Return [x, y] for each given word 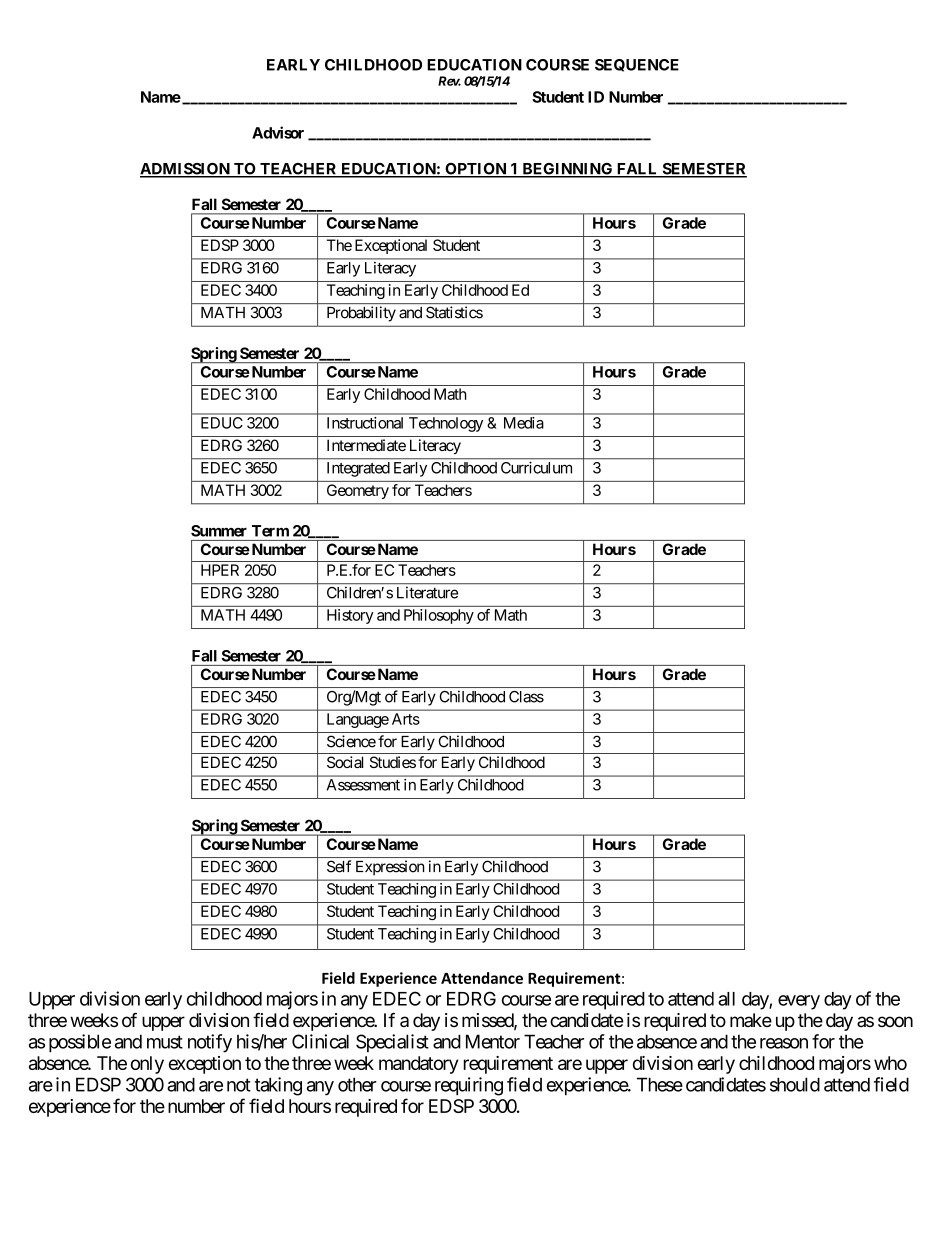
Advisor [278, 132]
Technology [446, 424]
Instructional [365, 423]
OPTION [476, 170]
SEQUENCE [637, 65]
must [165, 1042]
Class [526, 697]
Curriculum [536, 468]
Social [345, 762]
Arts [406, 719]
